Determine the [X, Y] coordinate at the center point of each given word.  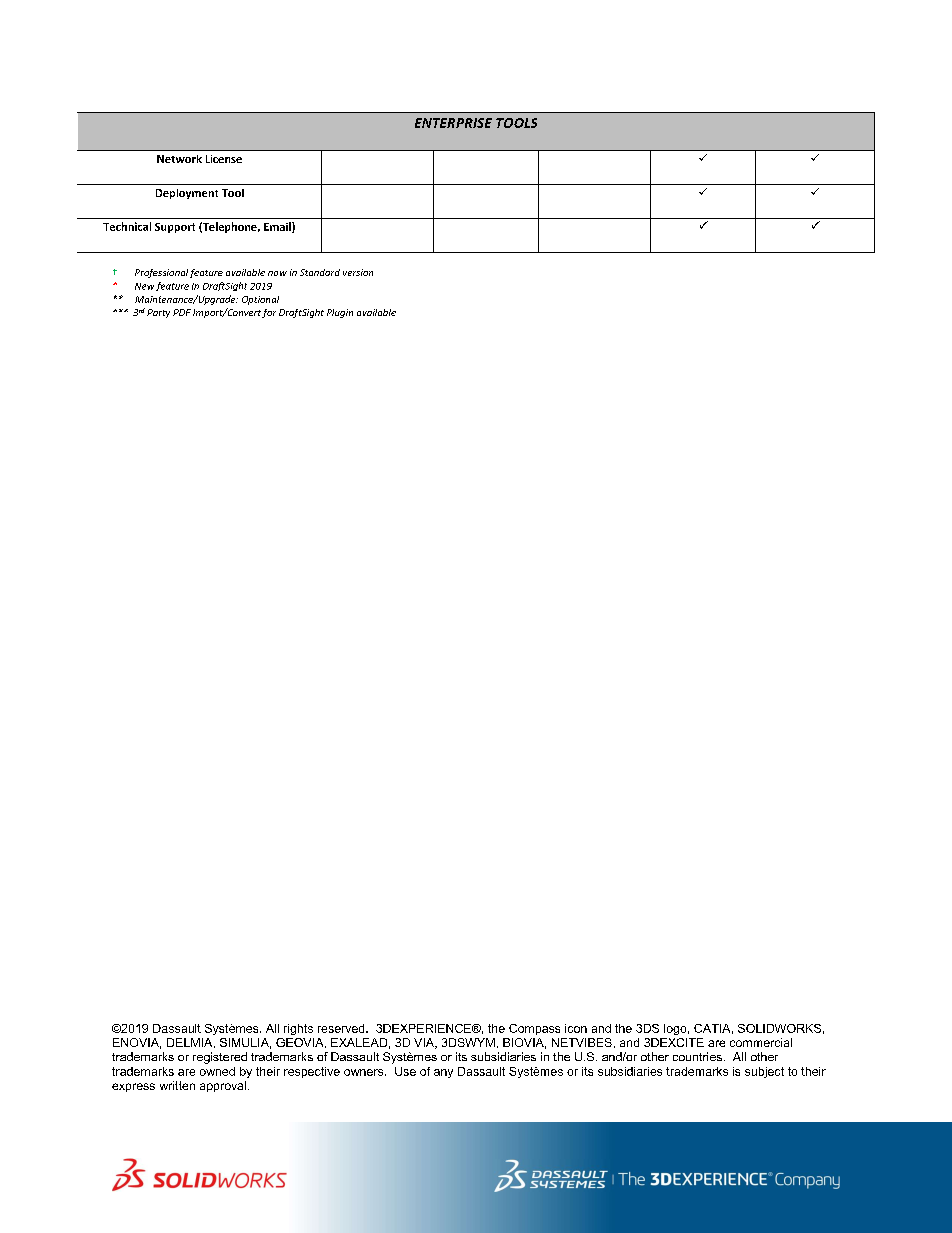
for [269, 313]
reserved [342, 1028]
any [443, 1073]
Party [158, 313]
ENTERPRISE [453, 123]
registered [220, 1058]
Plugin [340, 313]
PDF [182, 312]
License [224, 159]
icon [576, 1028]
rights [298, 1029]
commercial [761, 1042]
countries [697, 1056]
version [358, 272]
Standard [320, 272]
